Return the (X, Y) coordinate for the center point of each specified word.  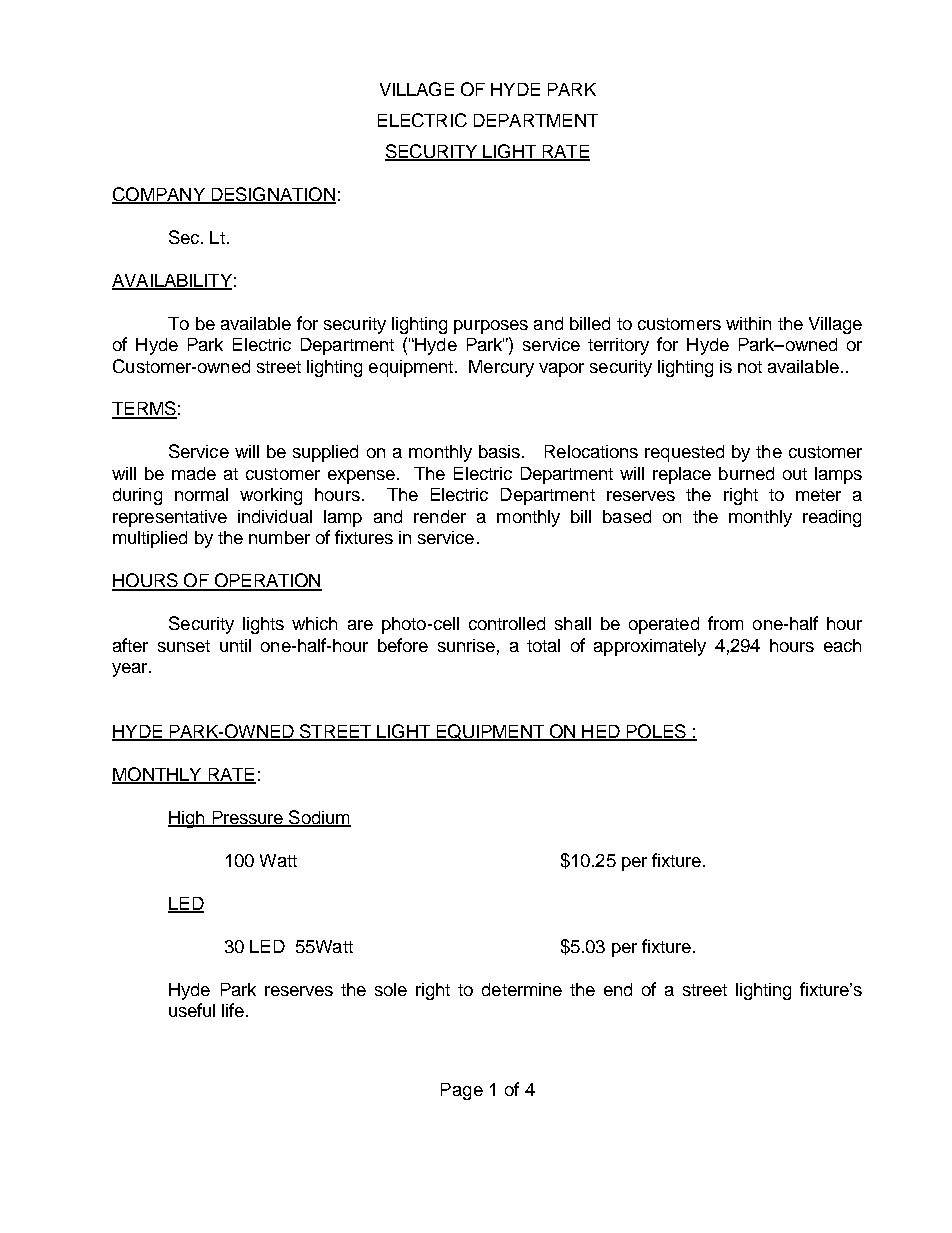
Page (462, 1091)
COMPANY (159, 195)
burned (746, 473)
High (187, 819)
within (748, 323)
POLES (656, 732)
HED (601, 732)
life (233, 1010)
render (440, 516)
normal (201, 494)
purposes (491, 327)
